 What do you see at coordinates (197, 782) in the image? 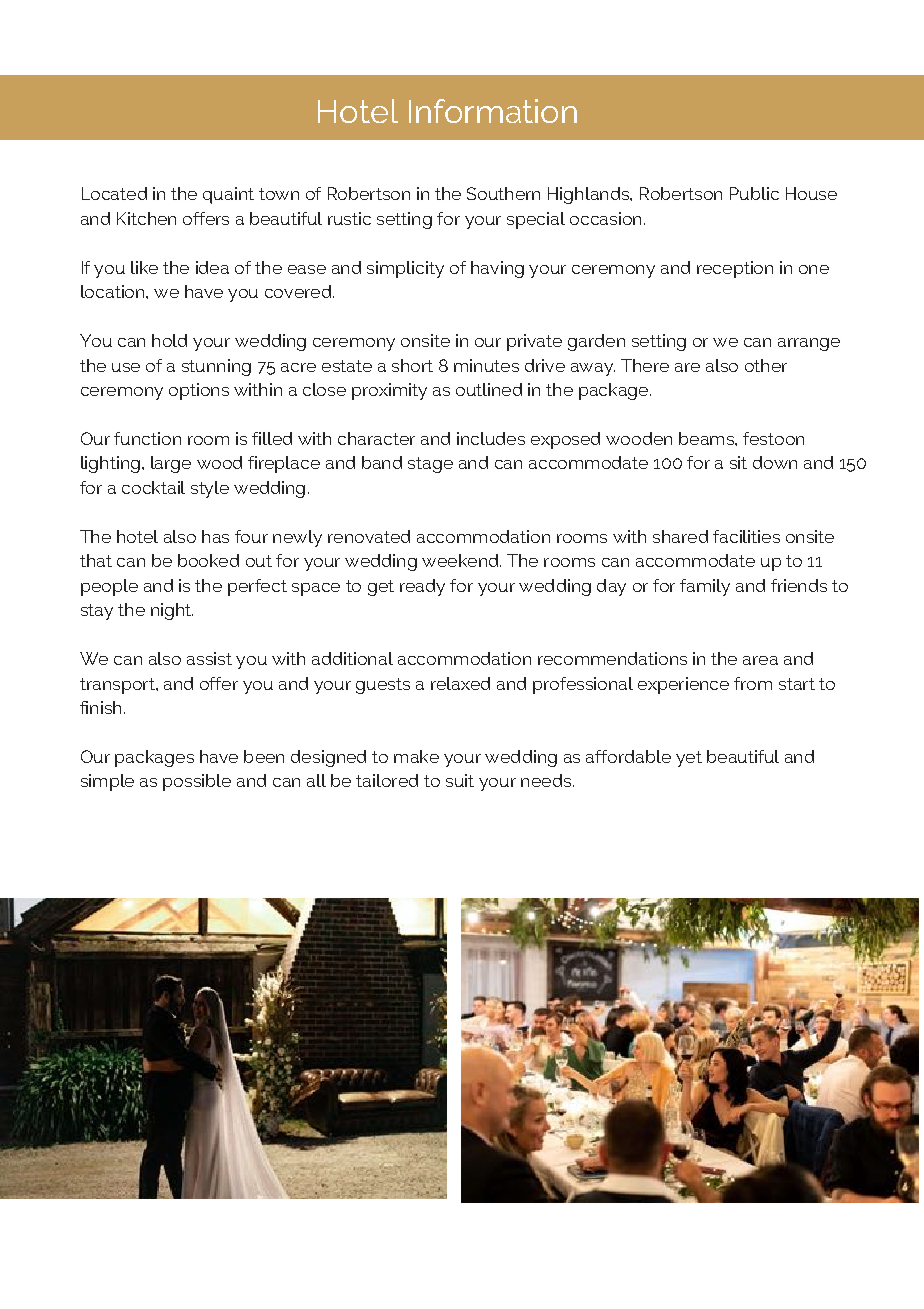
I see `possible` at bounding box center [197, 782].
